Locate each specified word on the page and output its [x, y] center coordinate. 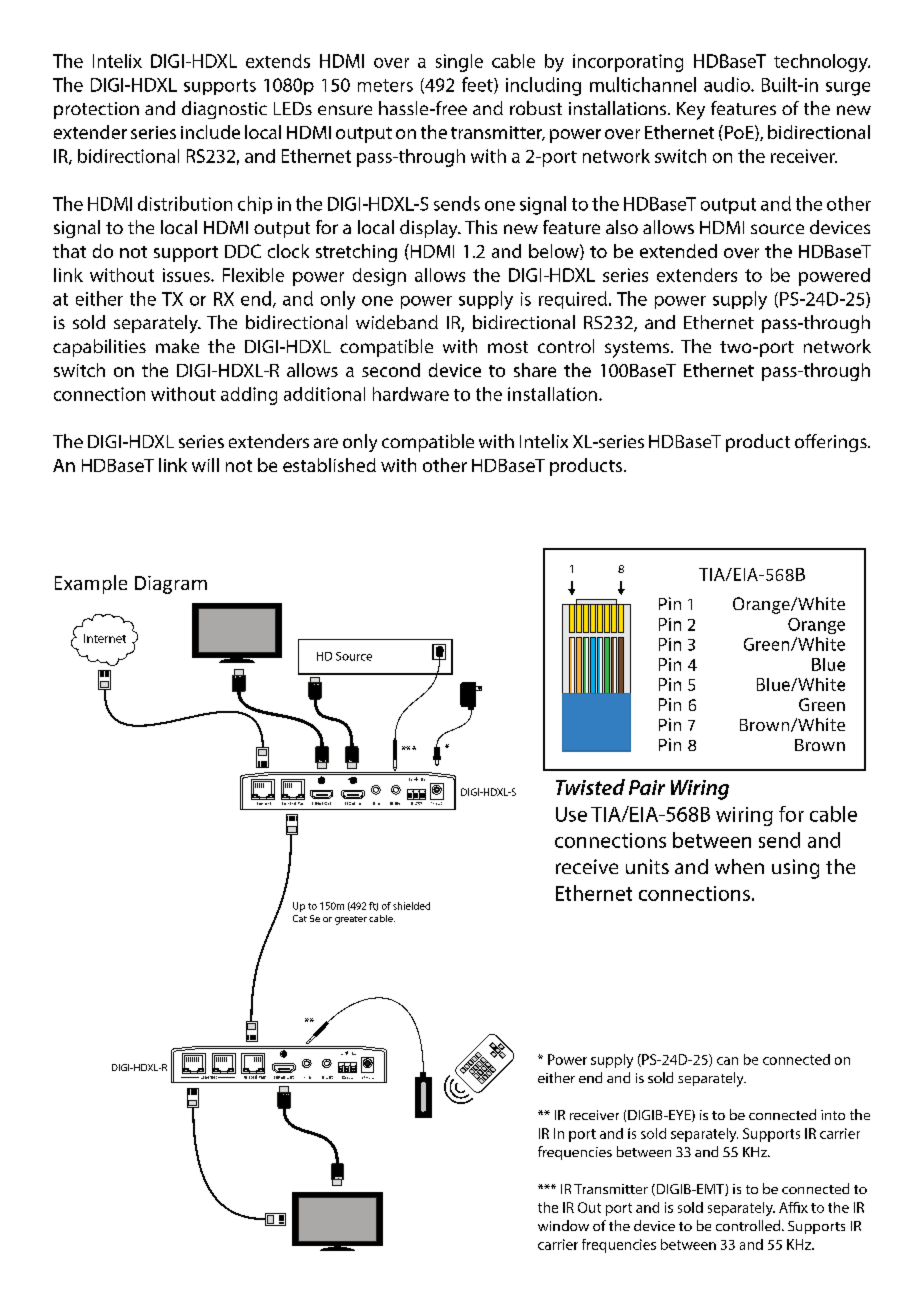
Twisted [590, 787]
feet [478, 85]
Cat [300, 918]
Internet [105, 638]
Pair [647, 787]
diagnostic [224, 110]
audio [728, 84]
